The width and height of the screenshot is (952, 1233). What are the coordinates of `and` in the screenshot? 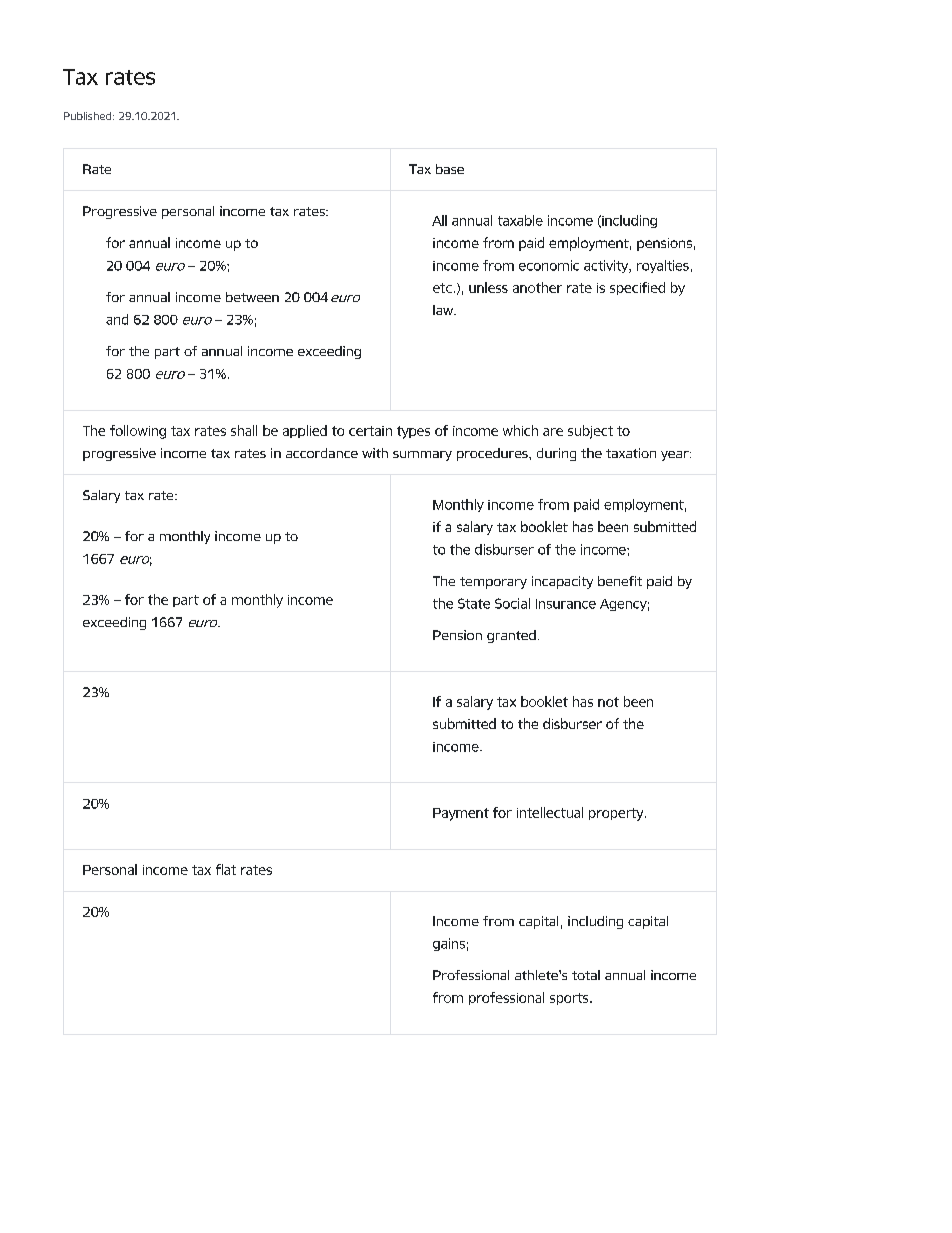 It's located at (117, 319).
